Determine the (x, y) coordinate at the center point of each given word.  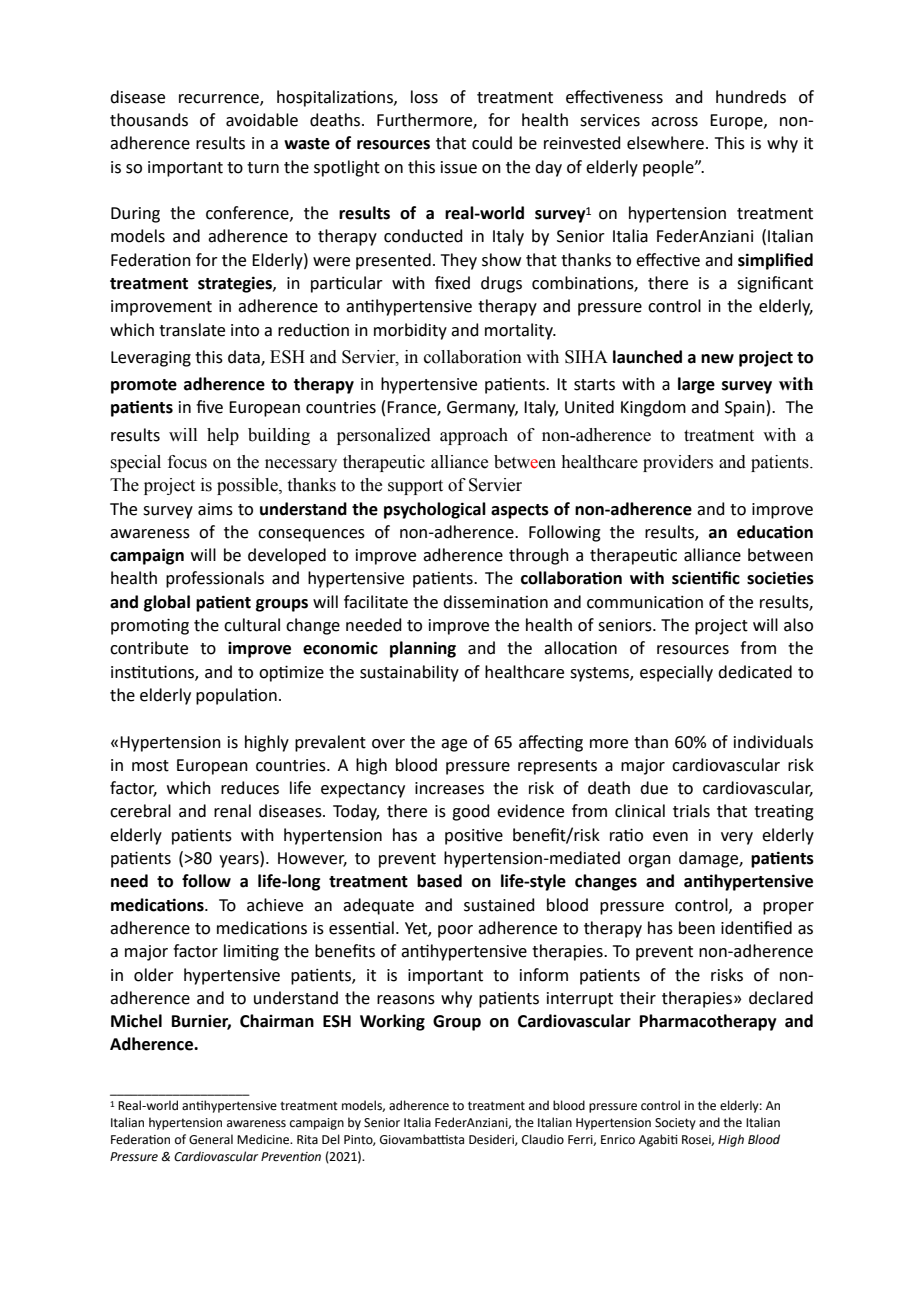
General (211, 1139)
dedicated (755, 672)
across (674, 122)
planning (423, 649)
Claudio (543, 1139)
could (492, 143)
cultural (252, 625)
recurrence (220, 99)
